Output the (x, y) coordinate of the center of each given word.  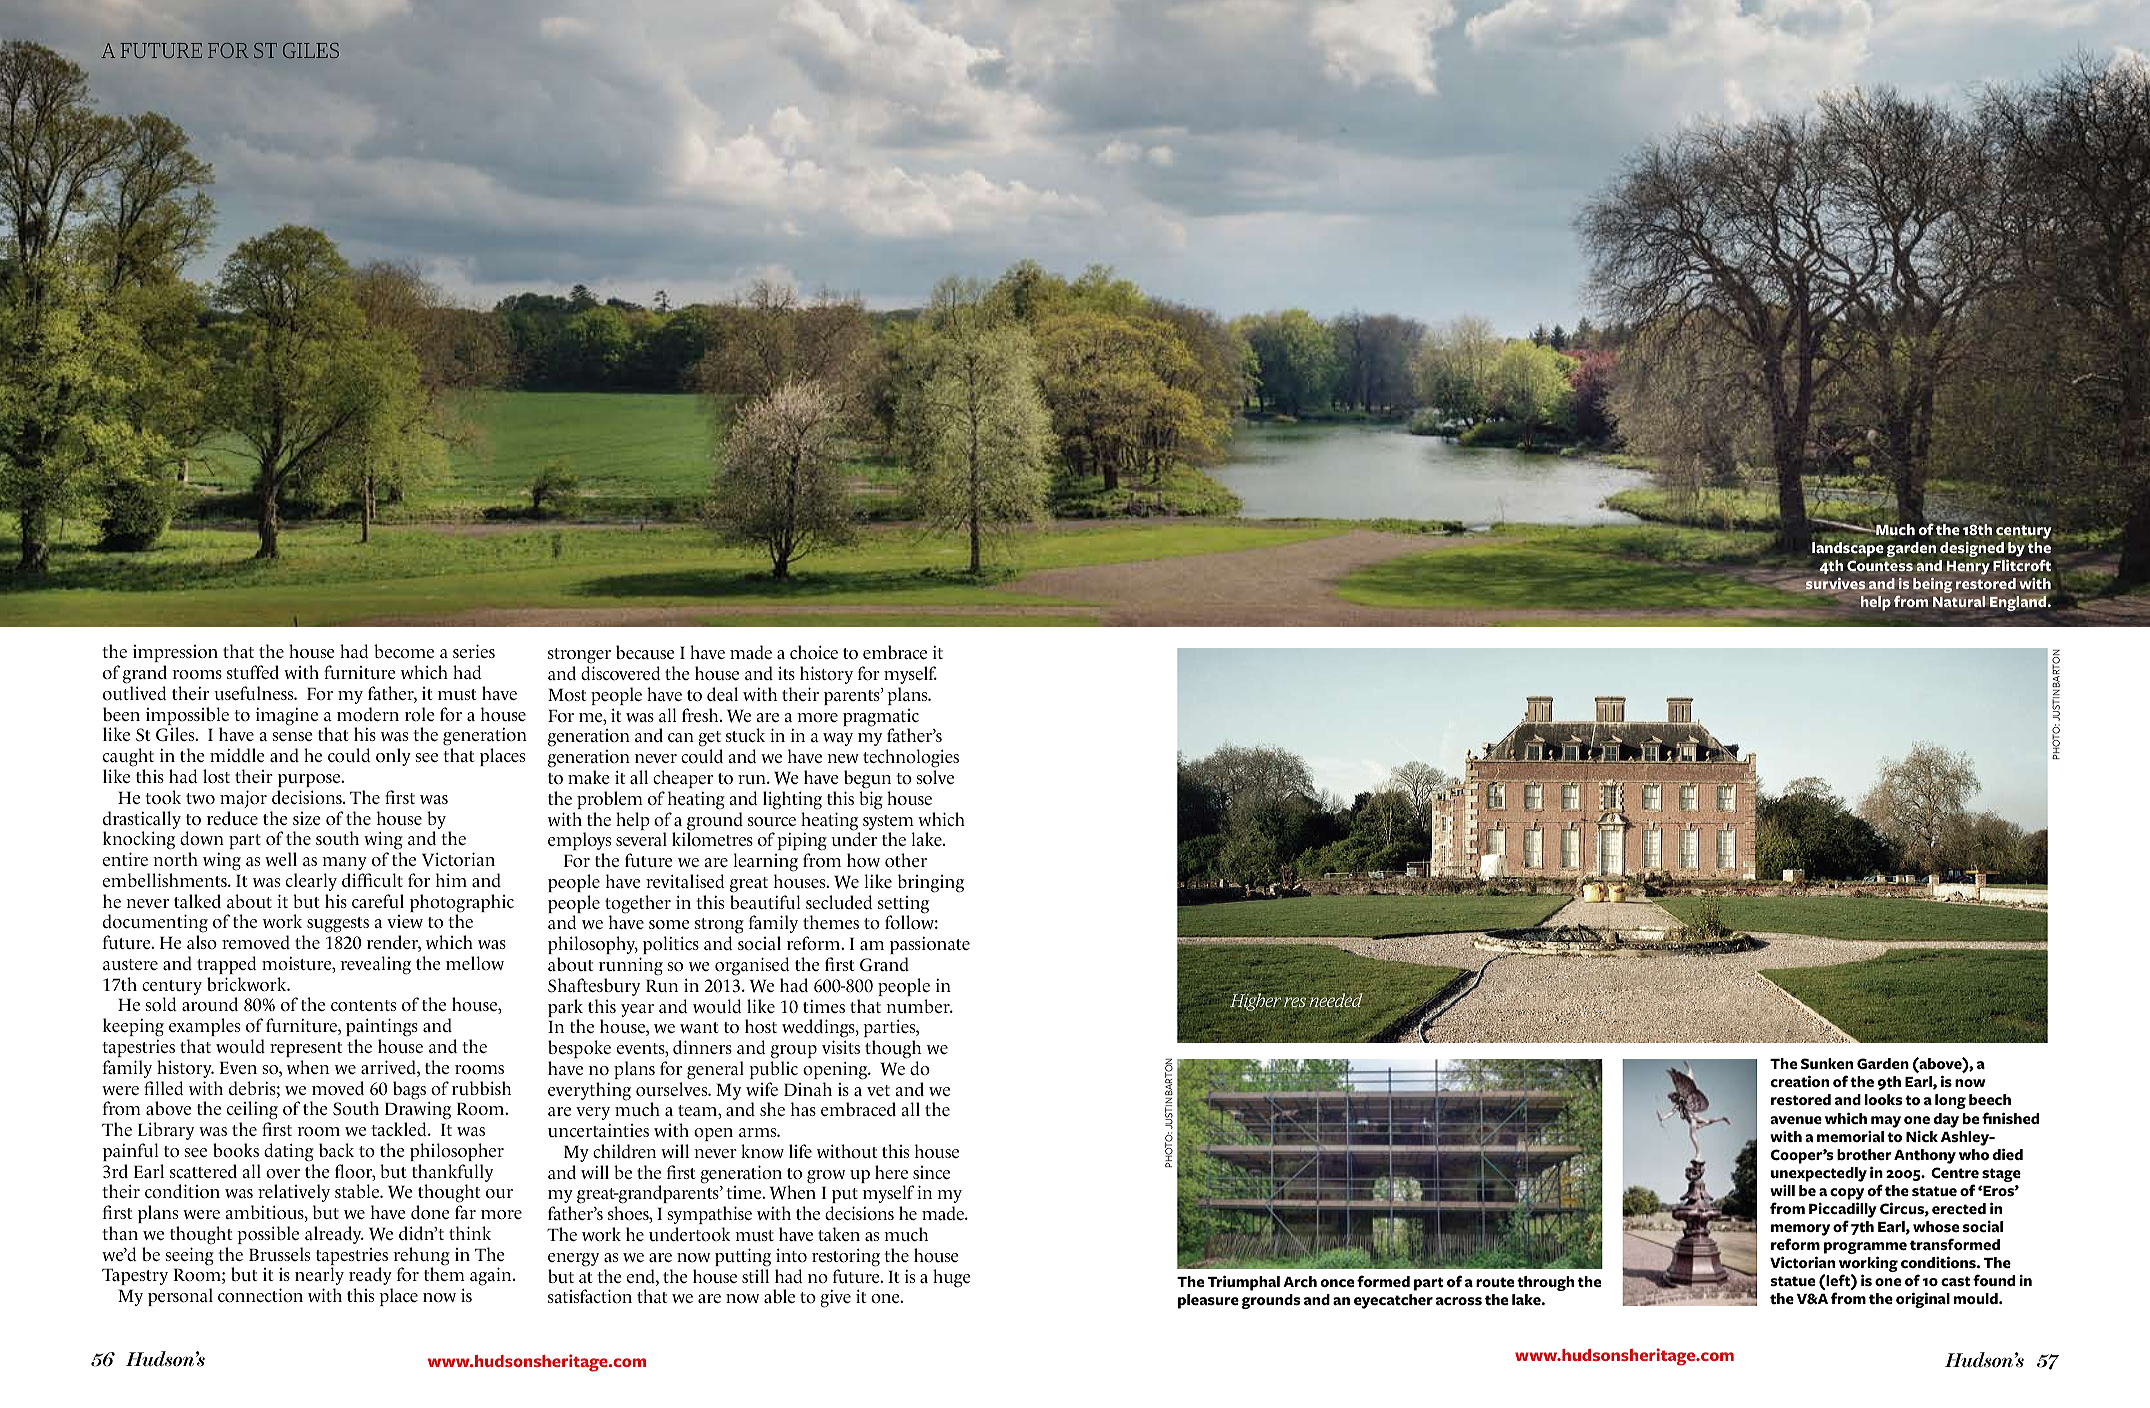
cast (1956, 1281)
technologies (911, 758)
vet (878, 1090)
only (393, 757)
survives (1836, 585)
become (404, 651)
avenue (1796, 1120)
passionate (930, 945)
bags (409, 1090)
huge (952, 1278)
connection (260, 1295)
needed (1336, 1000)
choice (814, 652)
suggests (338, 925)
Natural (1959, 601)
